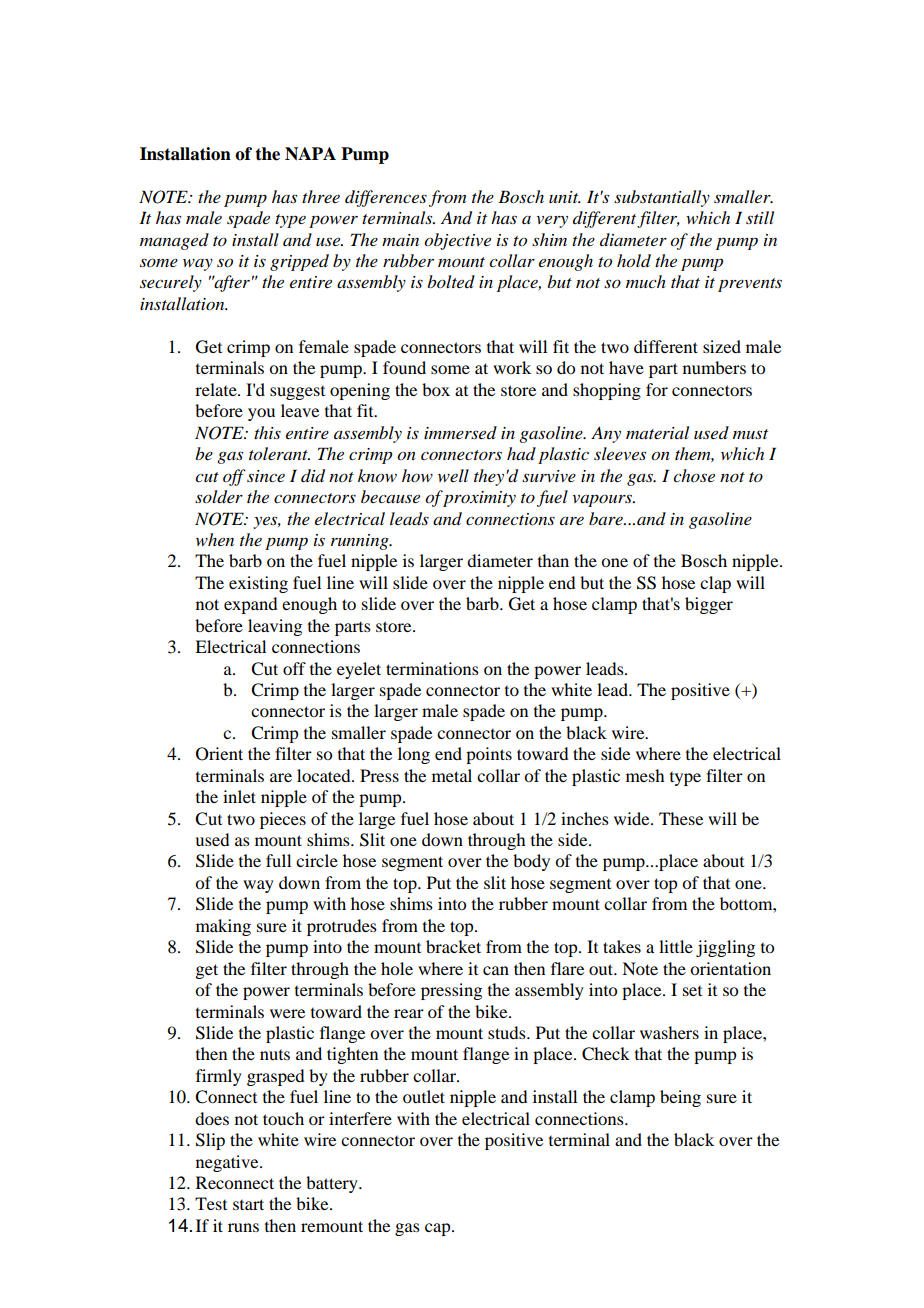 The image size is (924, 1308). Describe the element at coordinates (496, 970) in the image. I see `can` at that location.
